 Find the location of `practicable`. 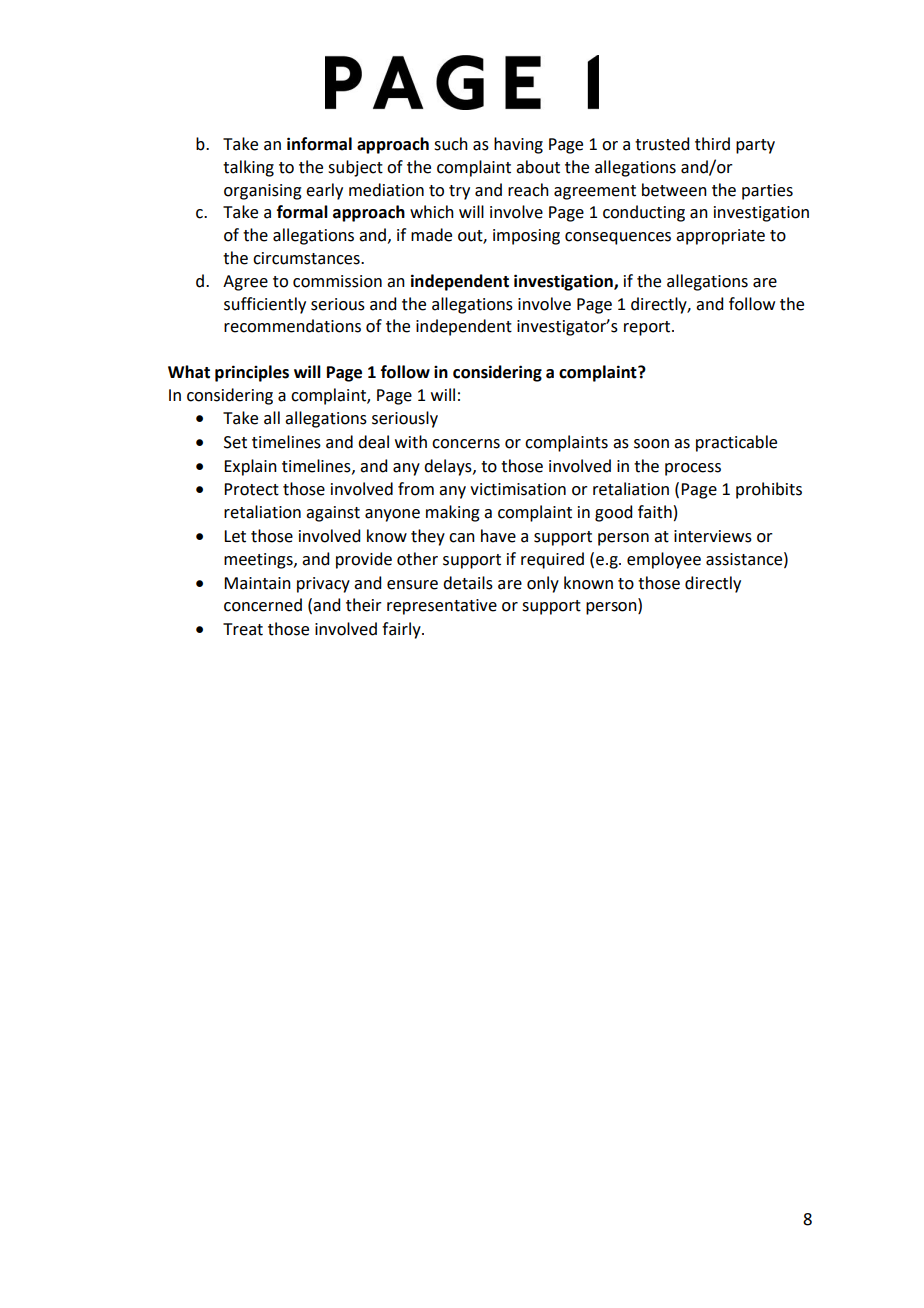

practicable is located at coordinates (736, 443).
